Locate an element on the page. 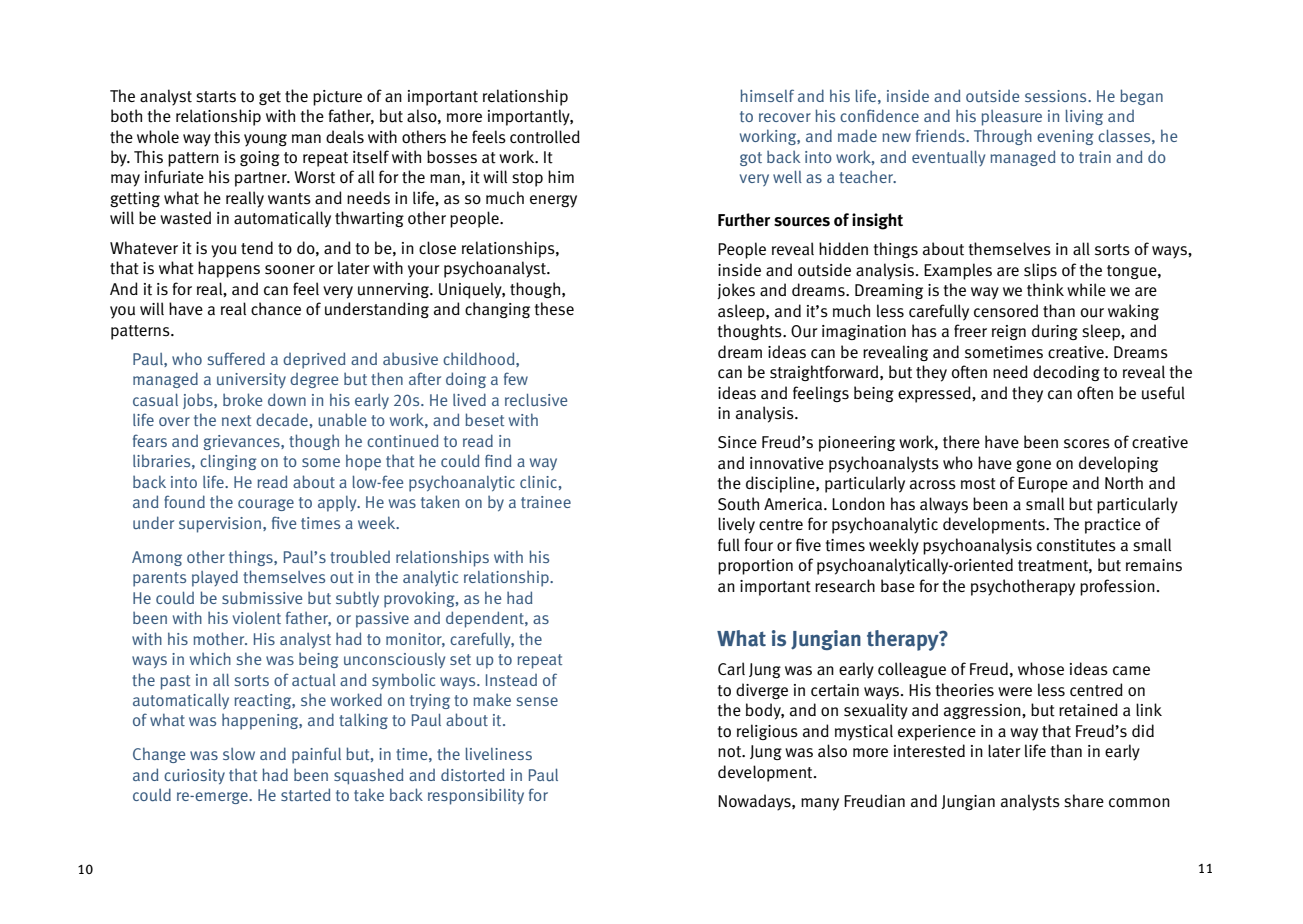 This image has width=1303, height=924. pleasure is located at coordinates (1012, 118).
